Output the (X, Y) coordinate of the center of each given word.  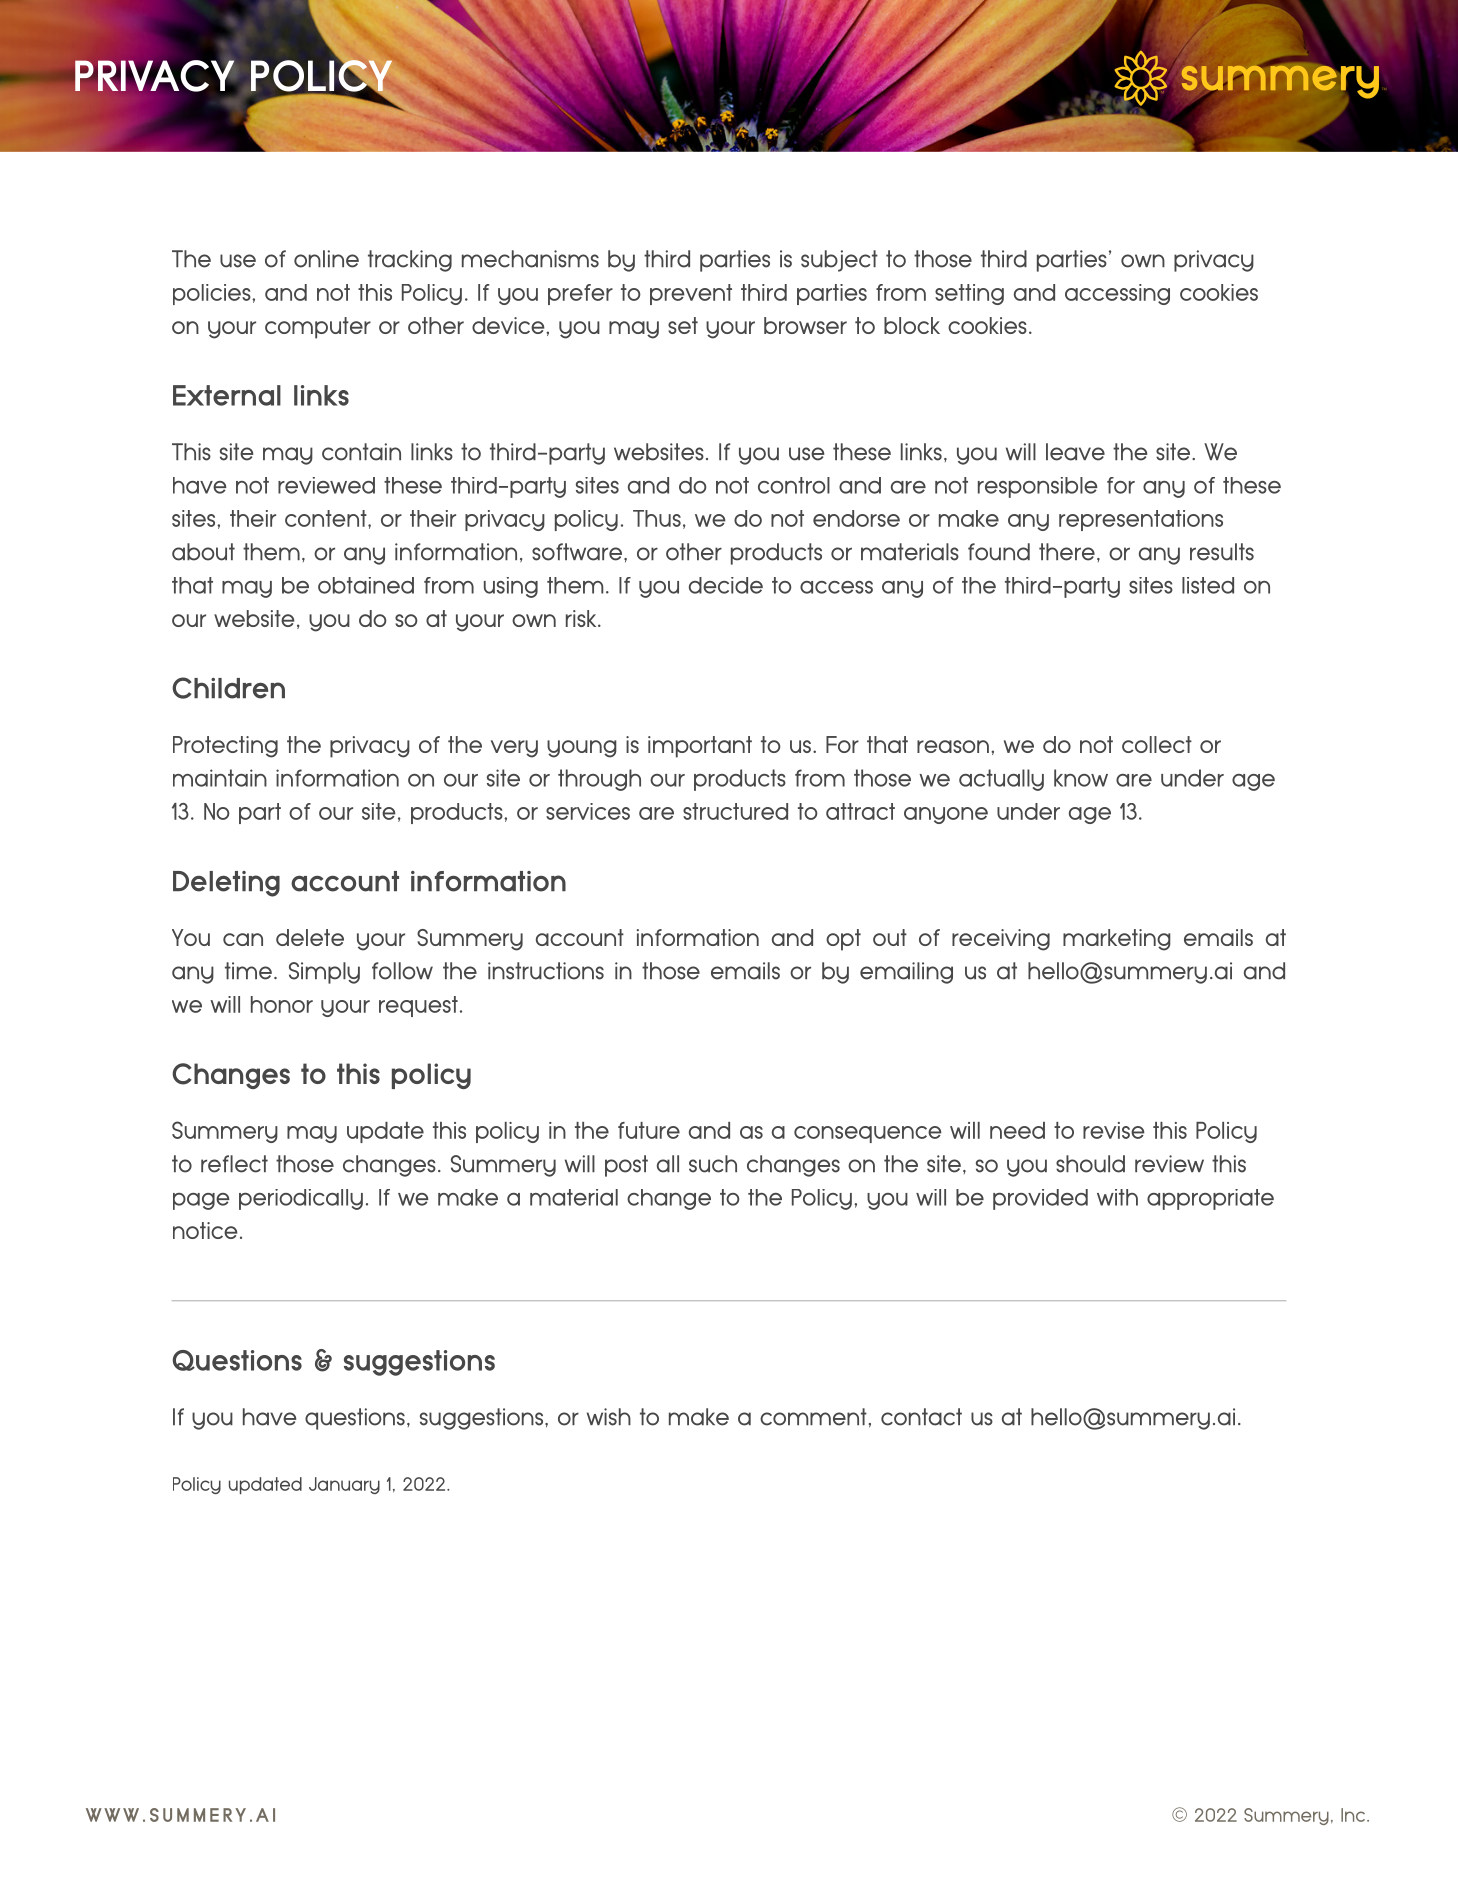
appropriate (1210, 1199)
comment (813, 1417)
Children (228, 688)
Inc (1354, 1815)
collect (1157, 744)
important (700, 747)
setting (969, 294)
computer (318, 328)
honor (282, 1004)
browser (805, 325)
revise (1114, 1130)
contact (921, 1417)
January (344, 1485)
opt (843, 940)
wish (609, 1417)
